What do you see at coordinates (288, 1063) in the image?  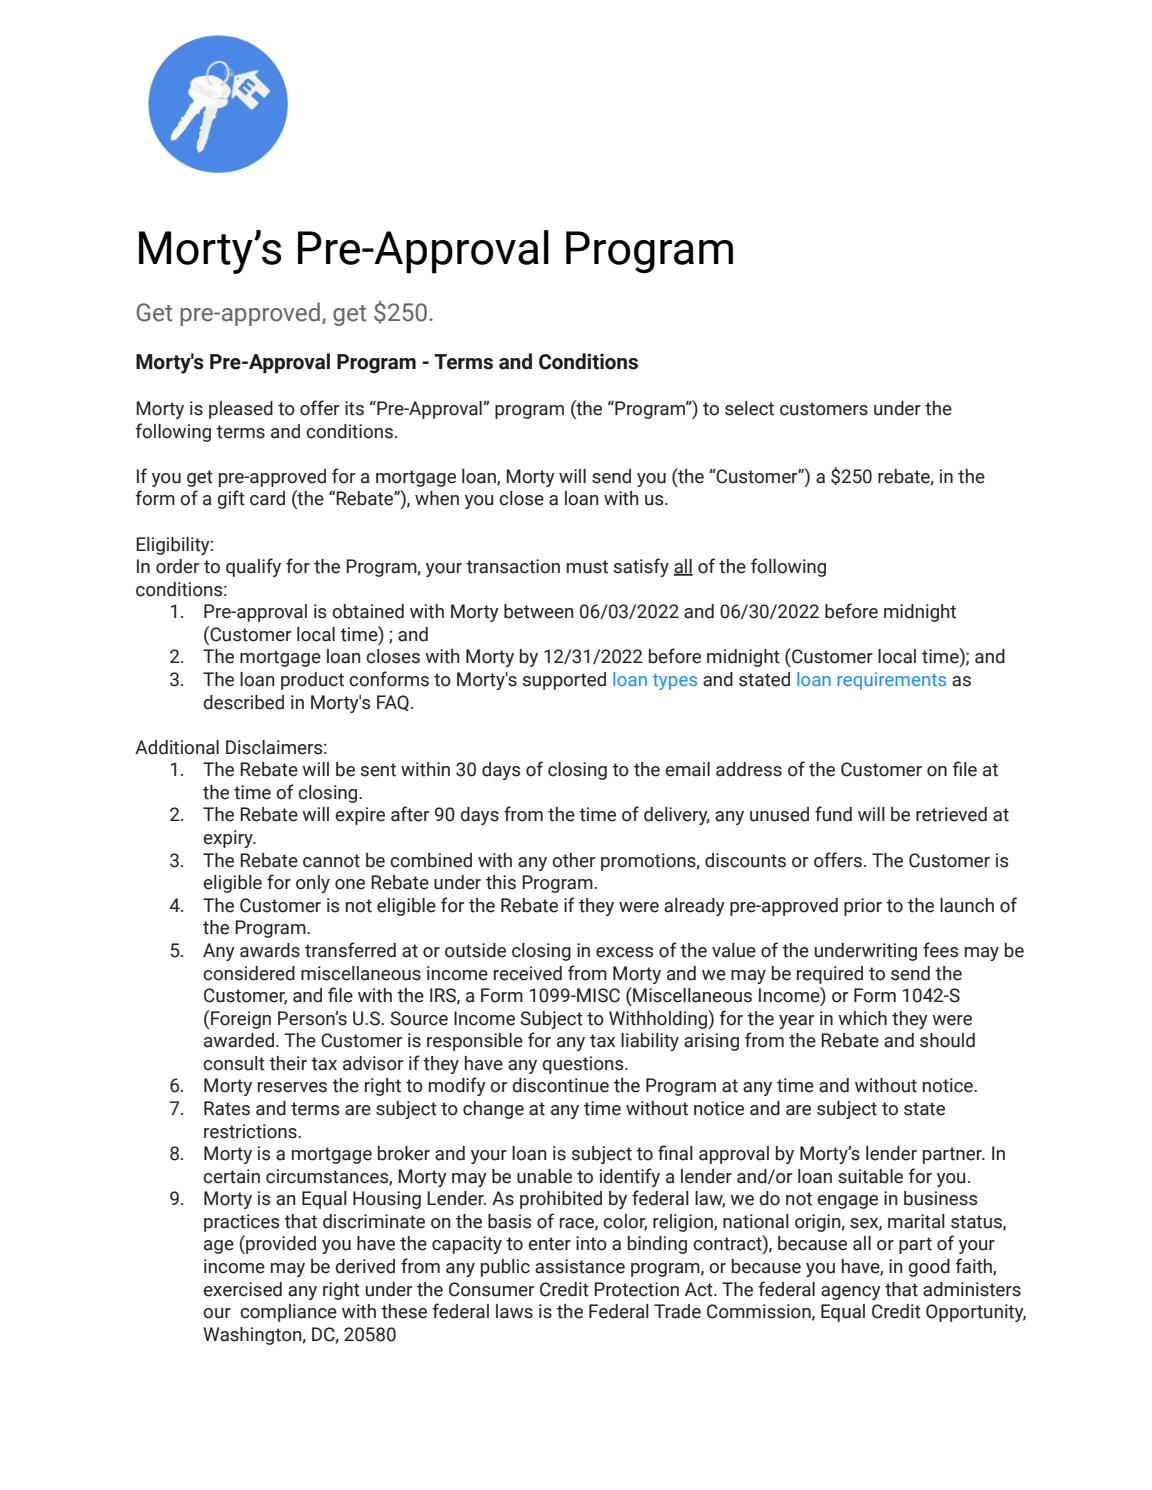 I see `their` at bounding box center [288, 1063].
